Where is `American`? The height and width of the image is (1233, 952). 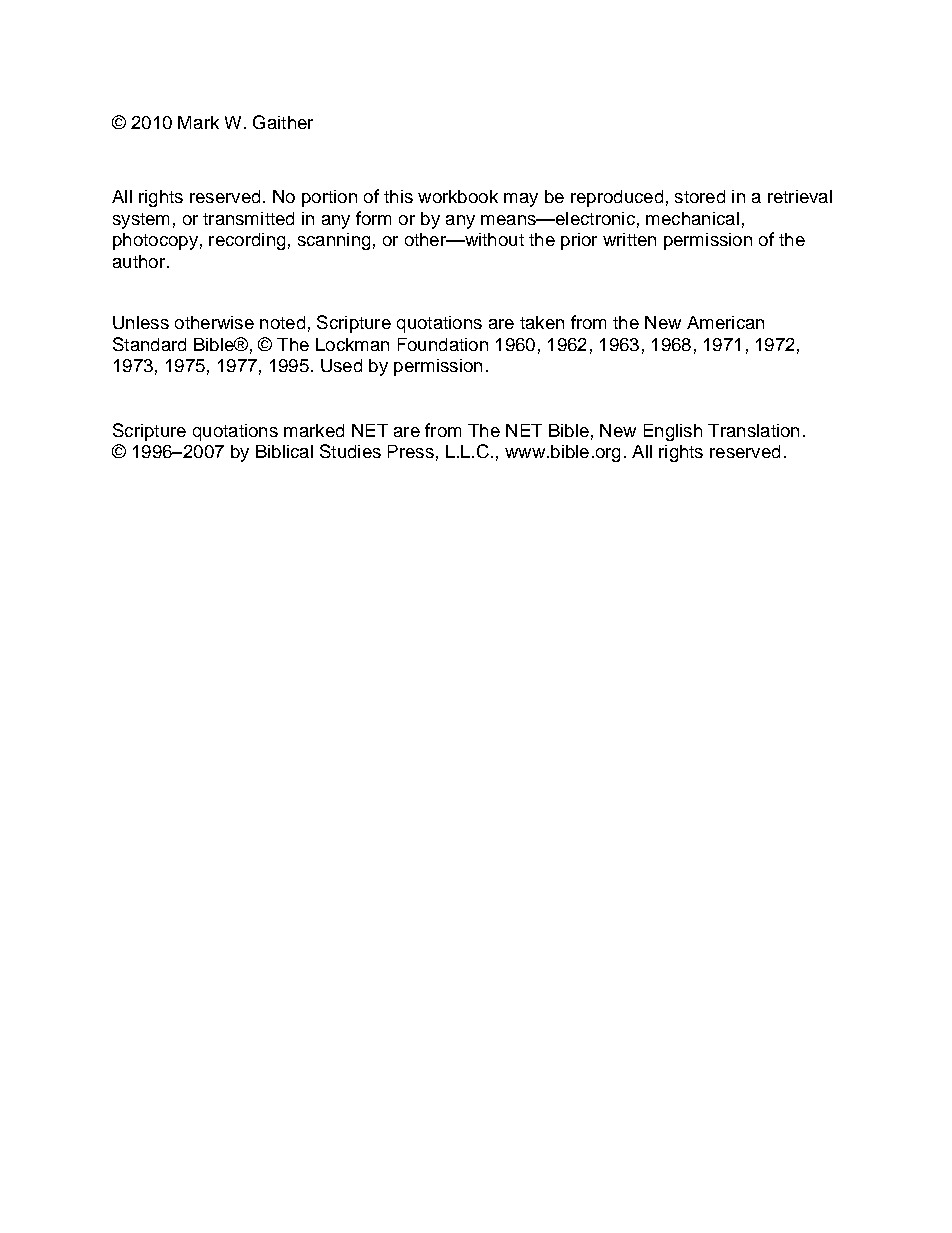
American is located at coordinates (725, 322).
